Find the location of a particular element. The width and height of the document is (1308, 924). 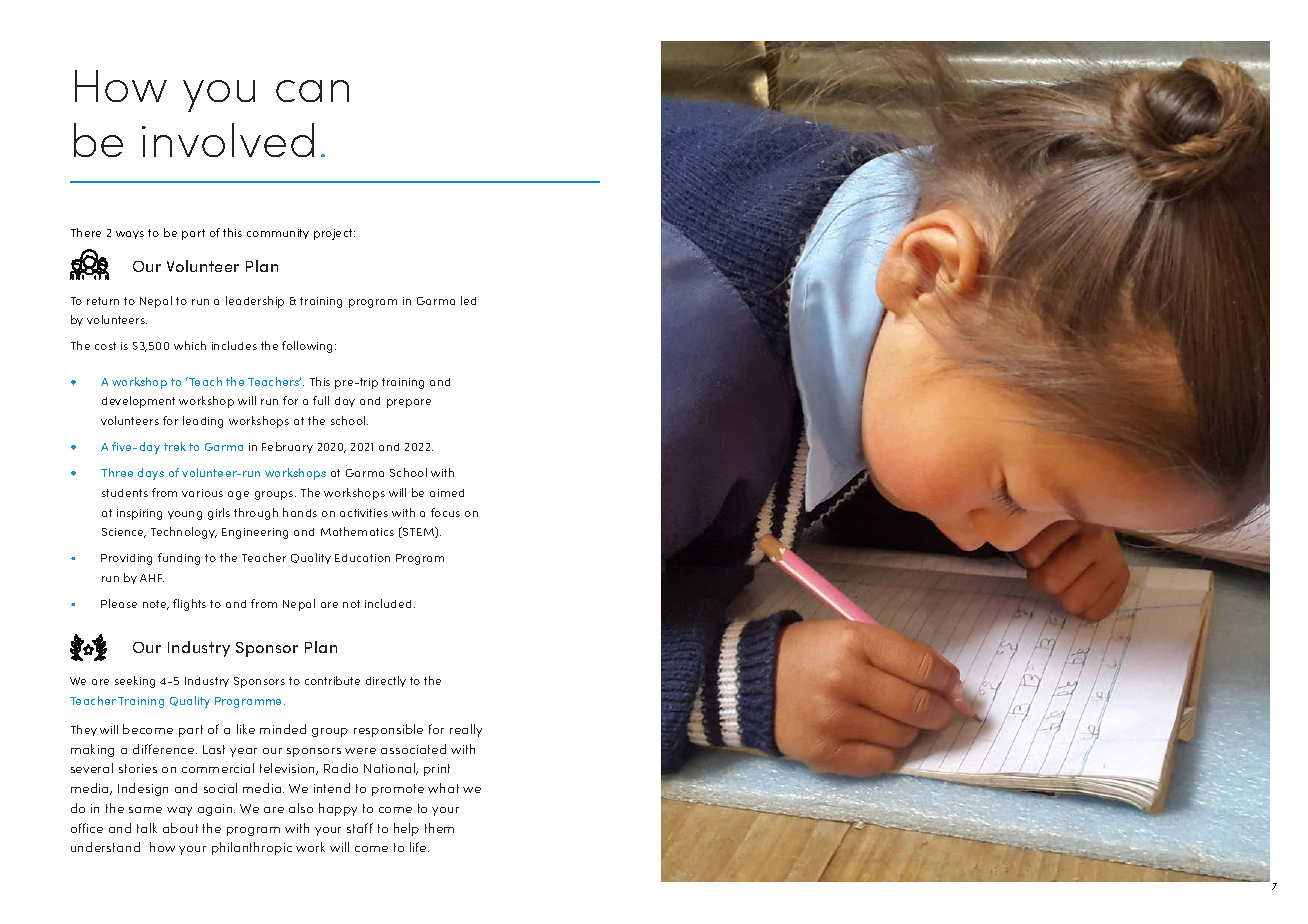

community is located at coordinates (278, 234).
